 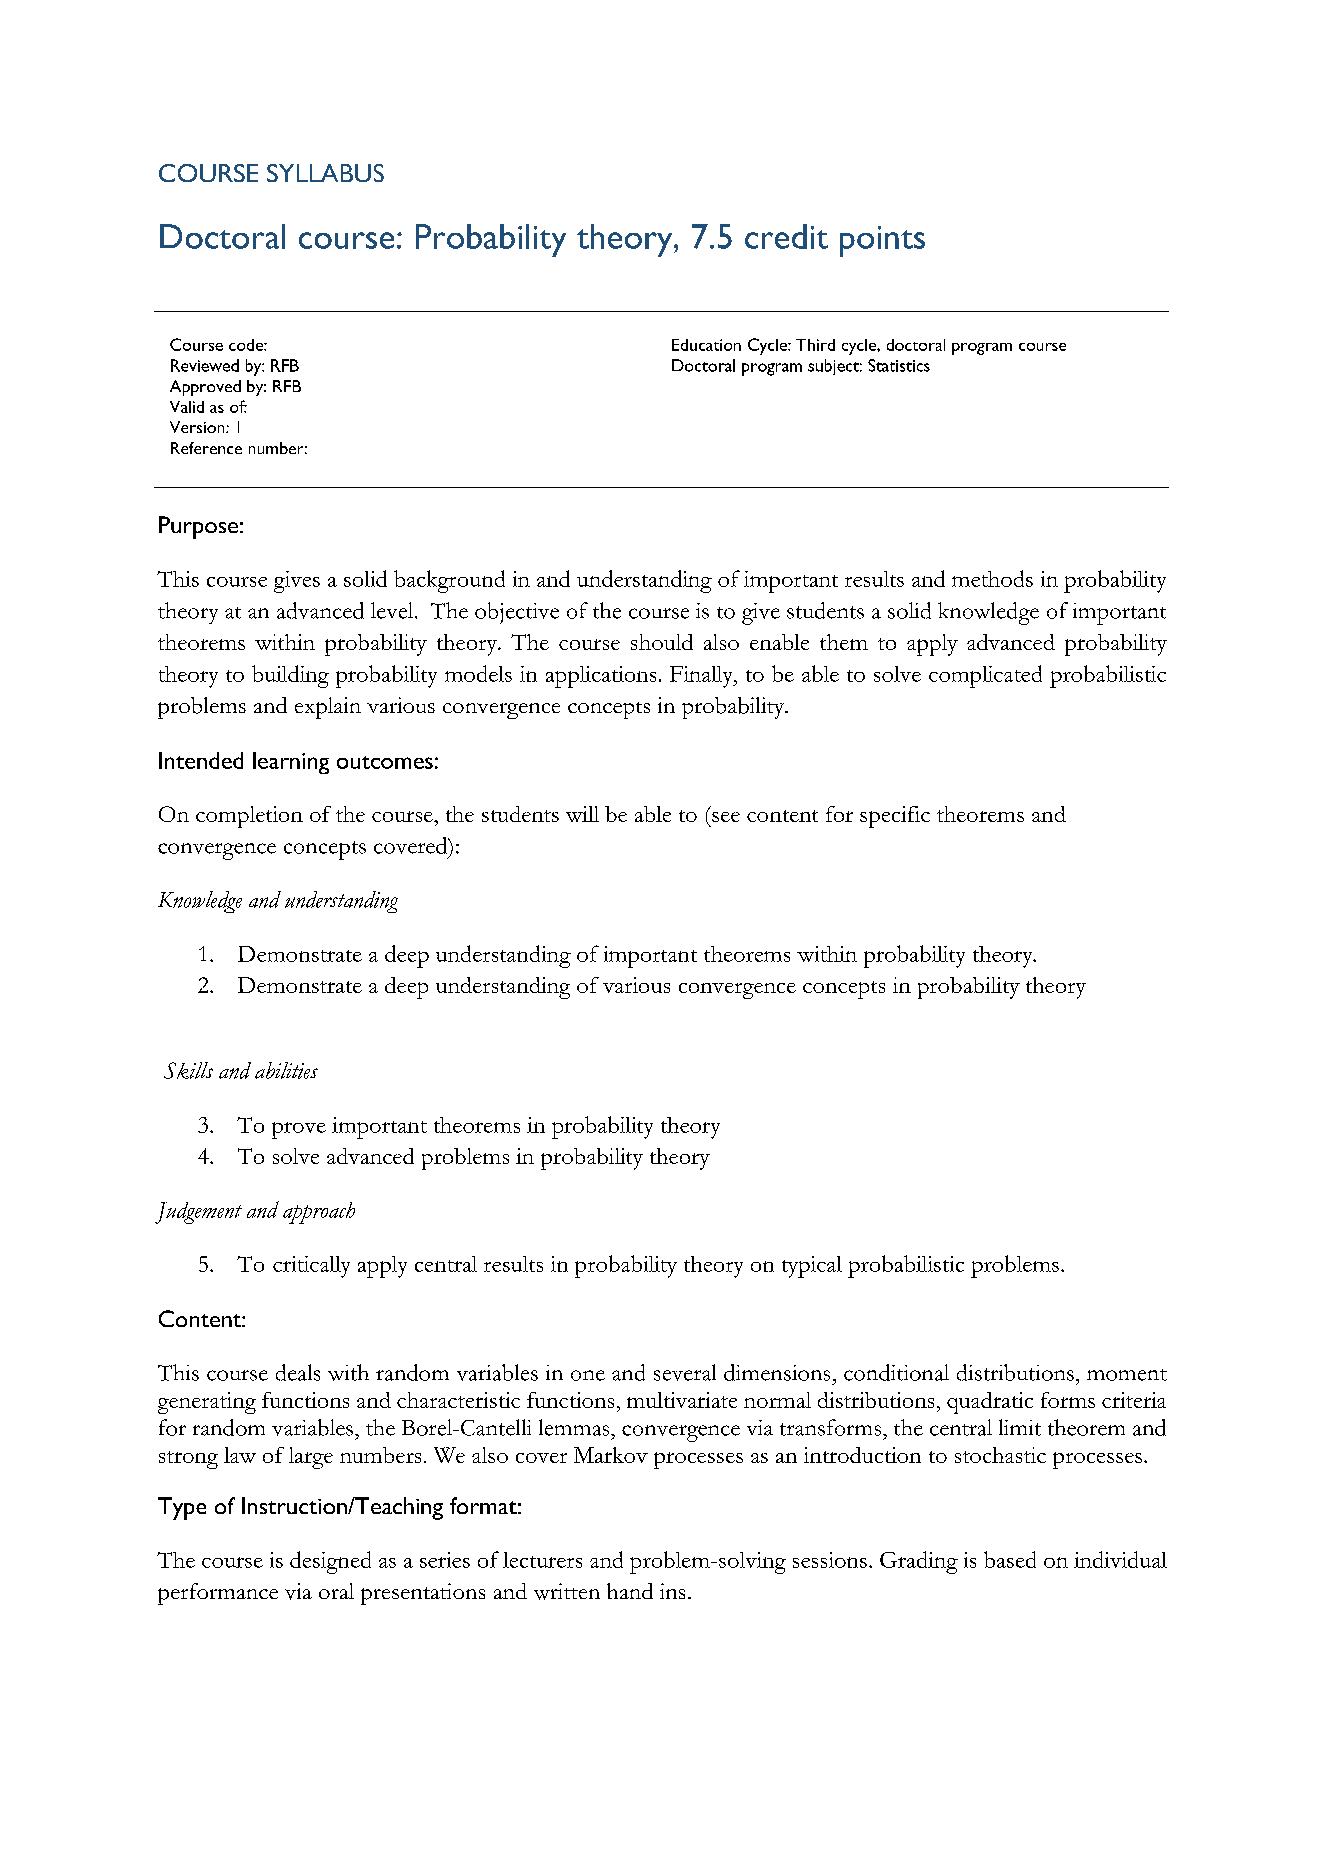 I want to click on Finally, so click(x=702, y=677).
